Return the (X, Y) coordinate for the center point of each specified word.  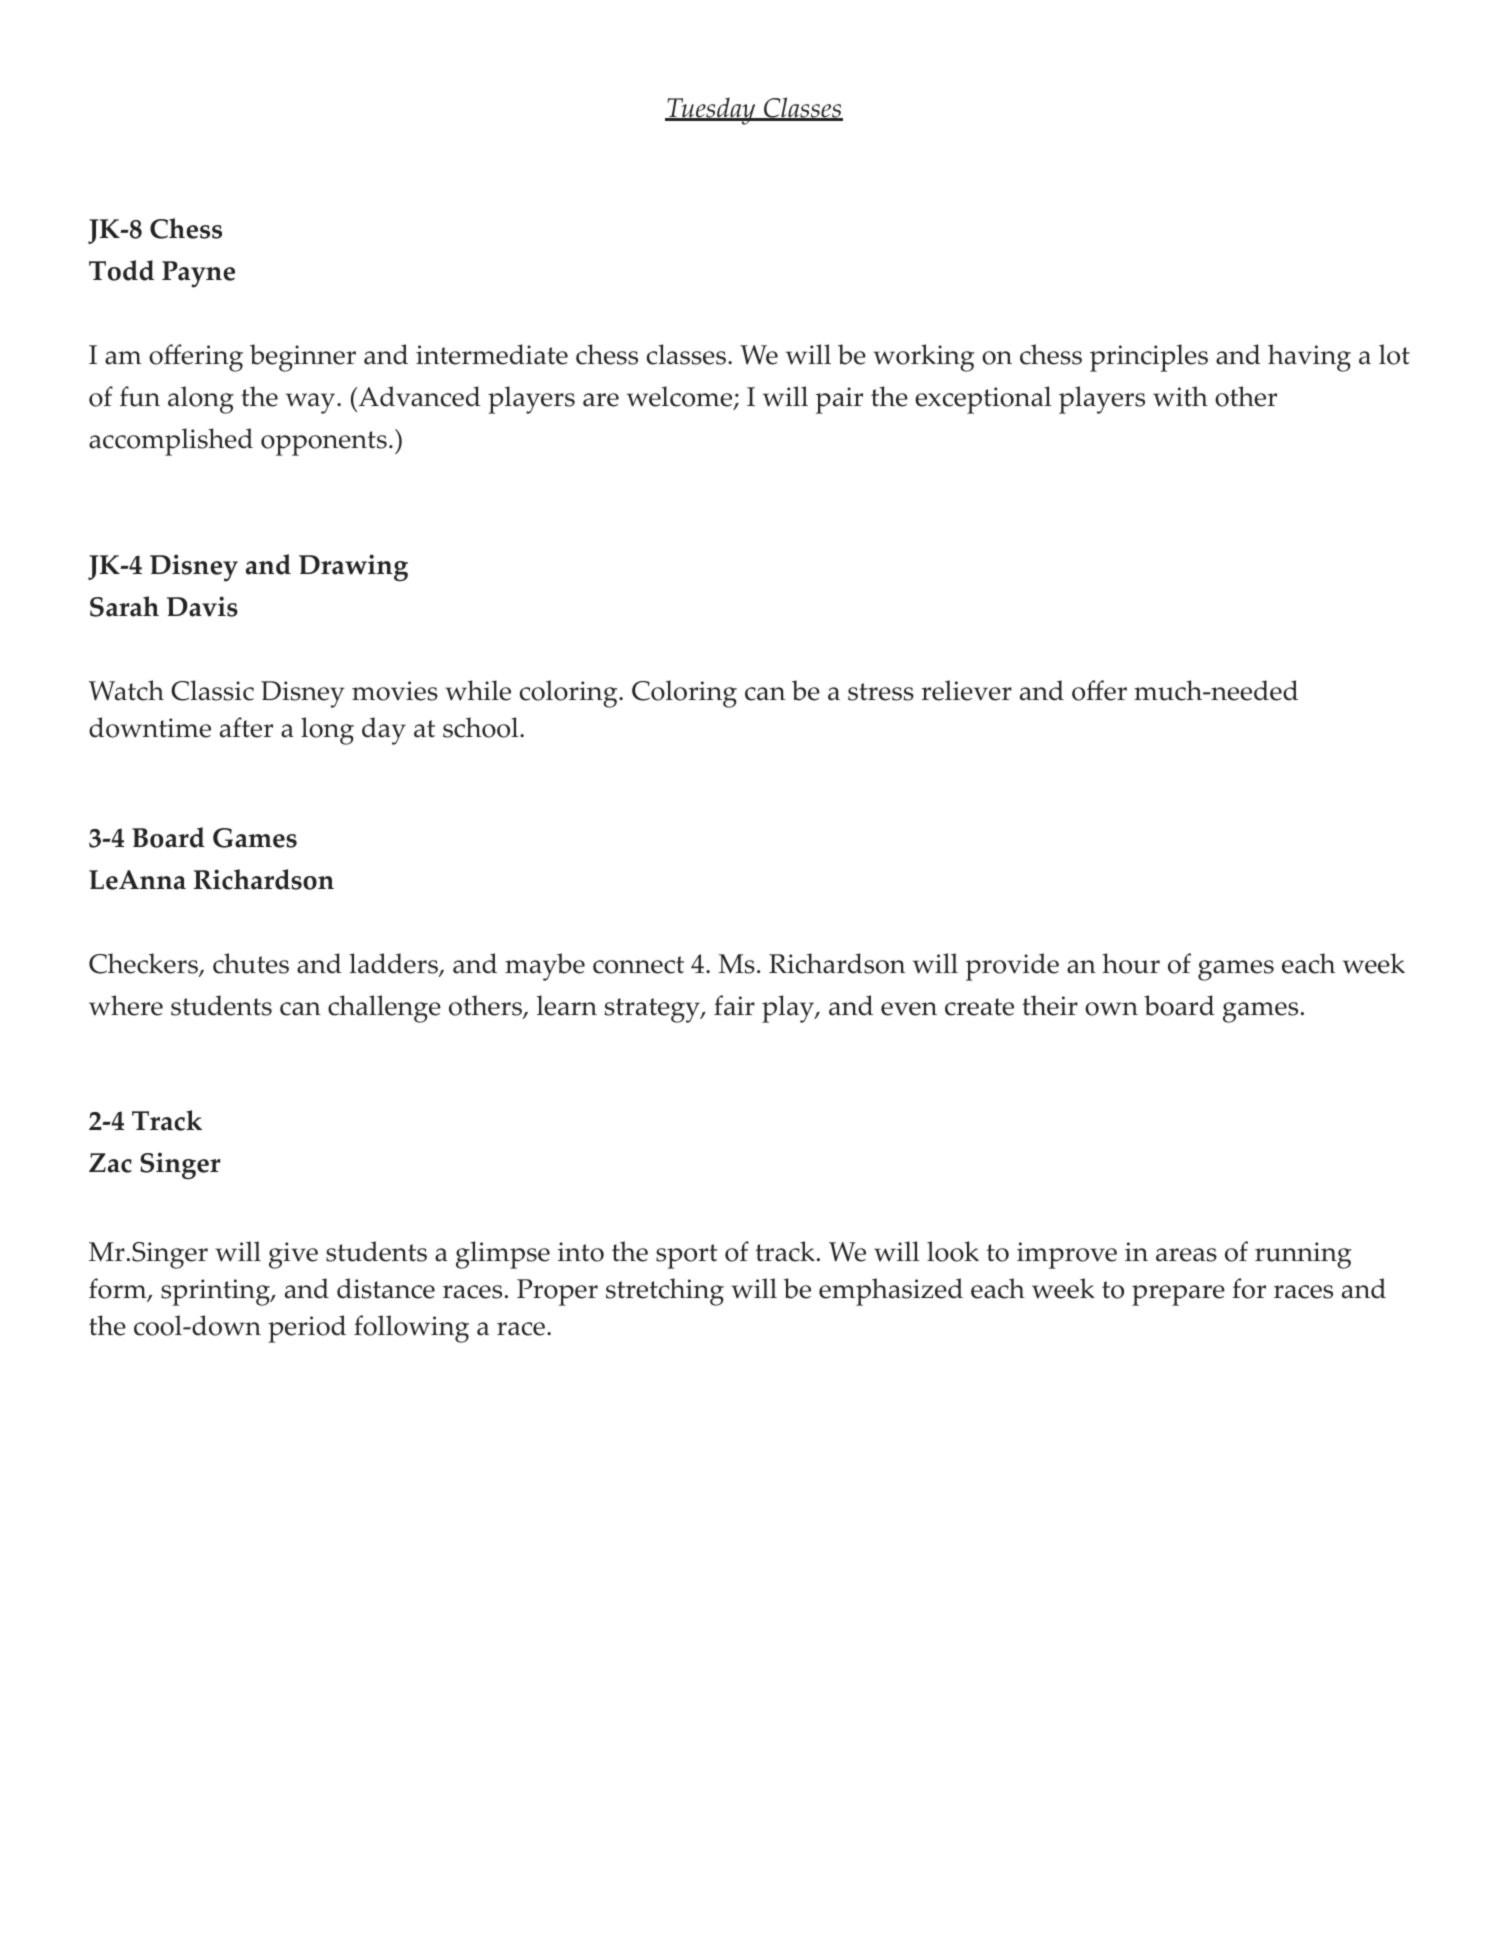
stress (881, 692)
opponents (324, 443)
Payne (198, 274)
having (1309, 358)
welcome (681, 398)
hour (1131, 963)
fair (734, 1005)
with (1180, 396)
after (246, 727)
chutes (251, 963)
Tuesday (711, 111)
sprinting (216, 1292)
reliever (967, 690)
